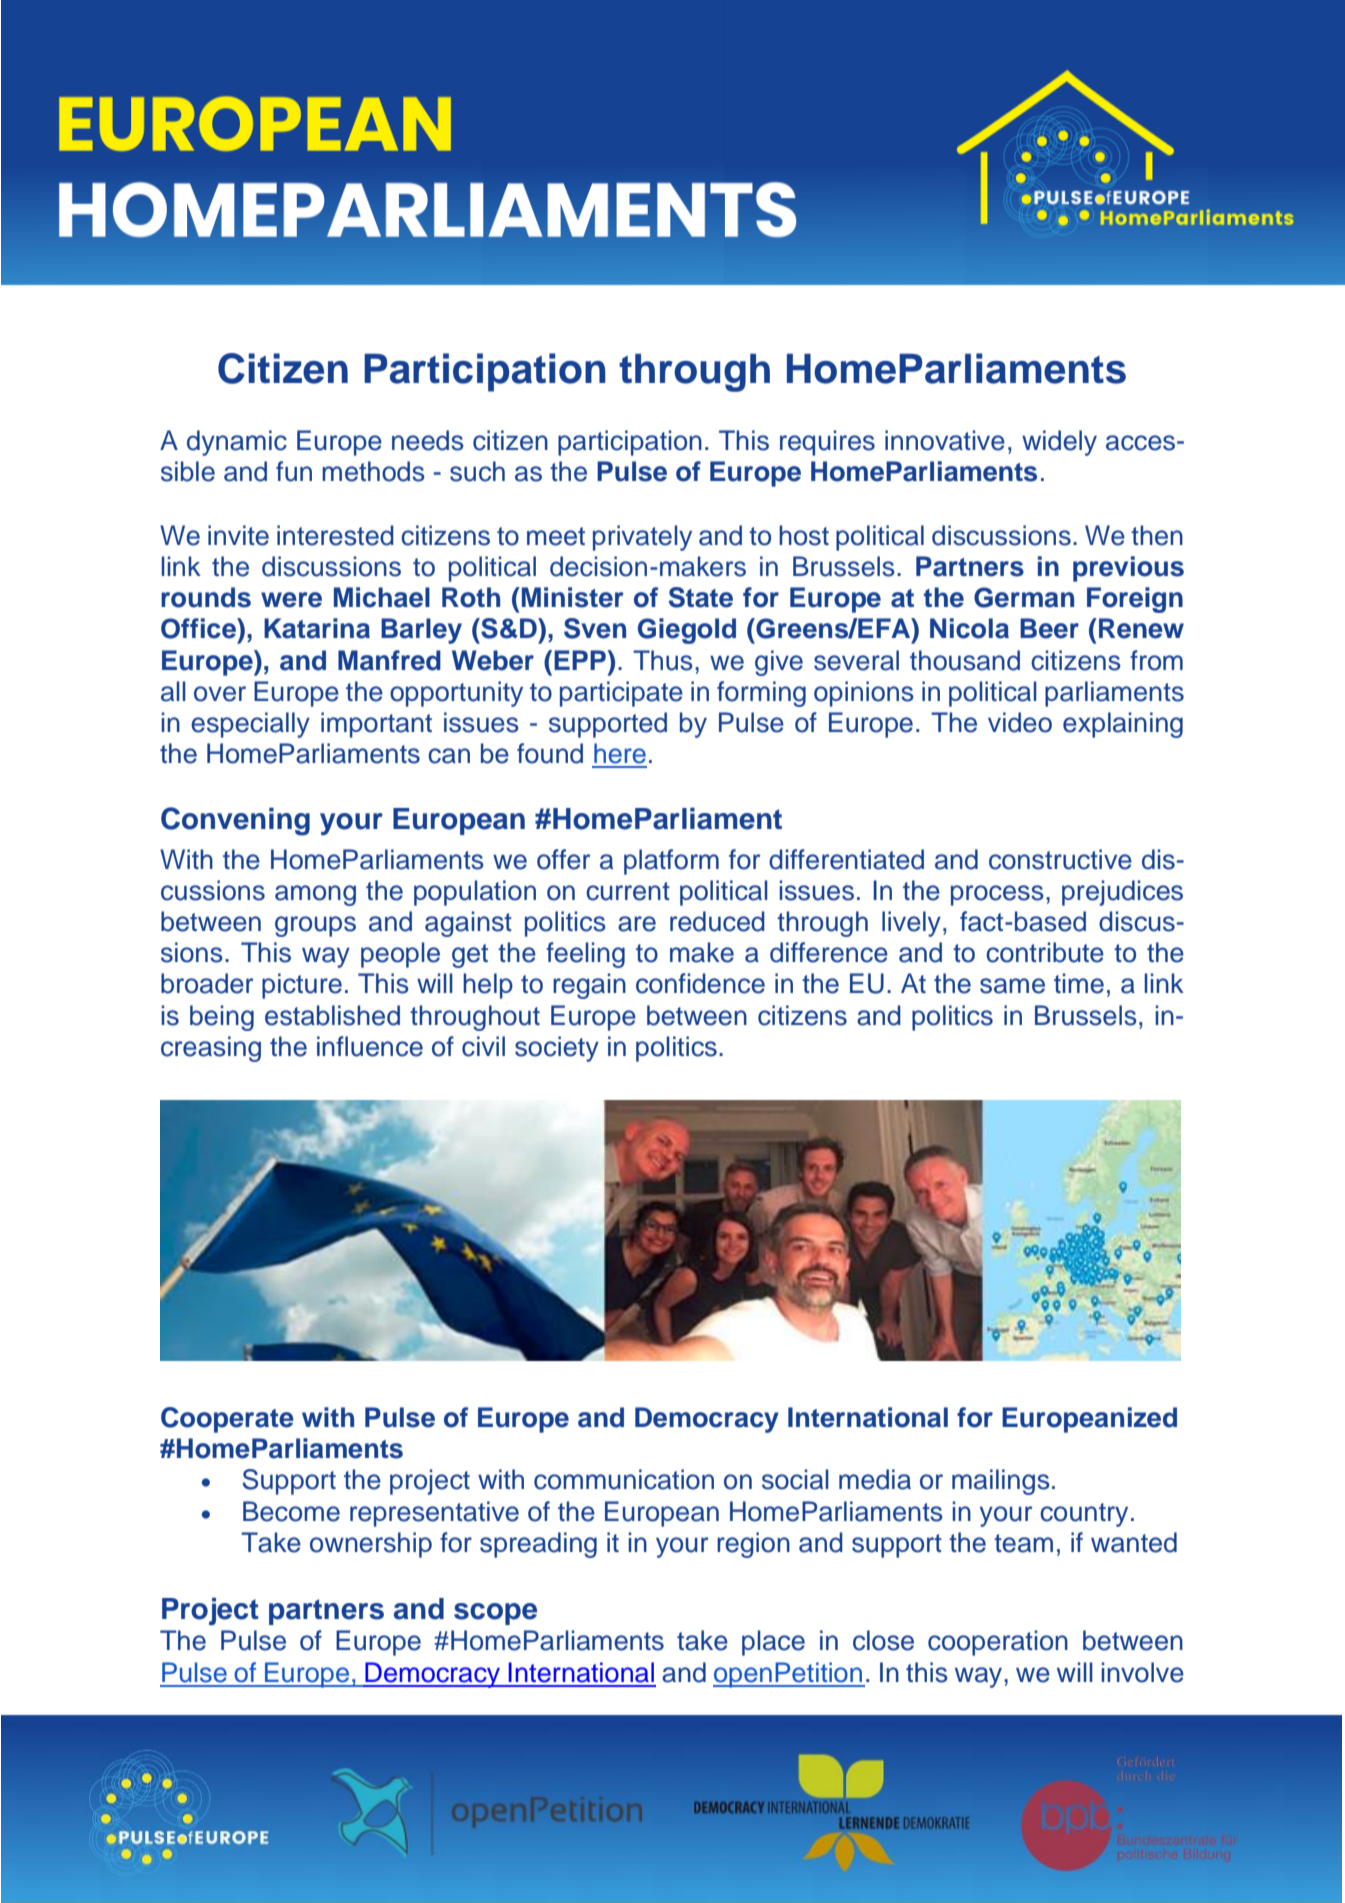 The width and height of the page is (1345, 1903). I want to click on fun, so click(294, 471).
